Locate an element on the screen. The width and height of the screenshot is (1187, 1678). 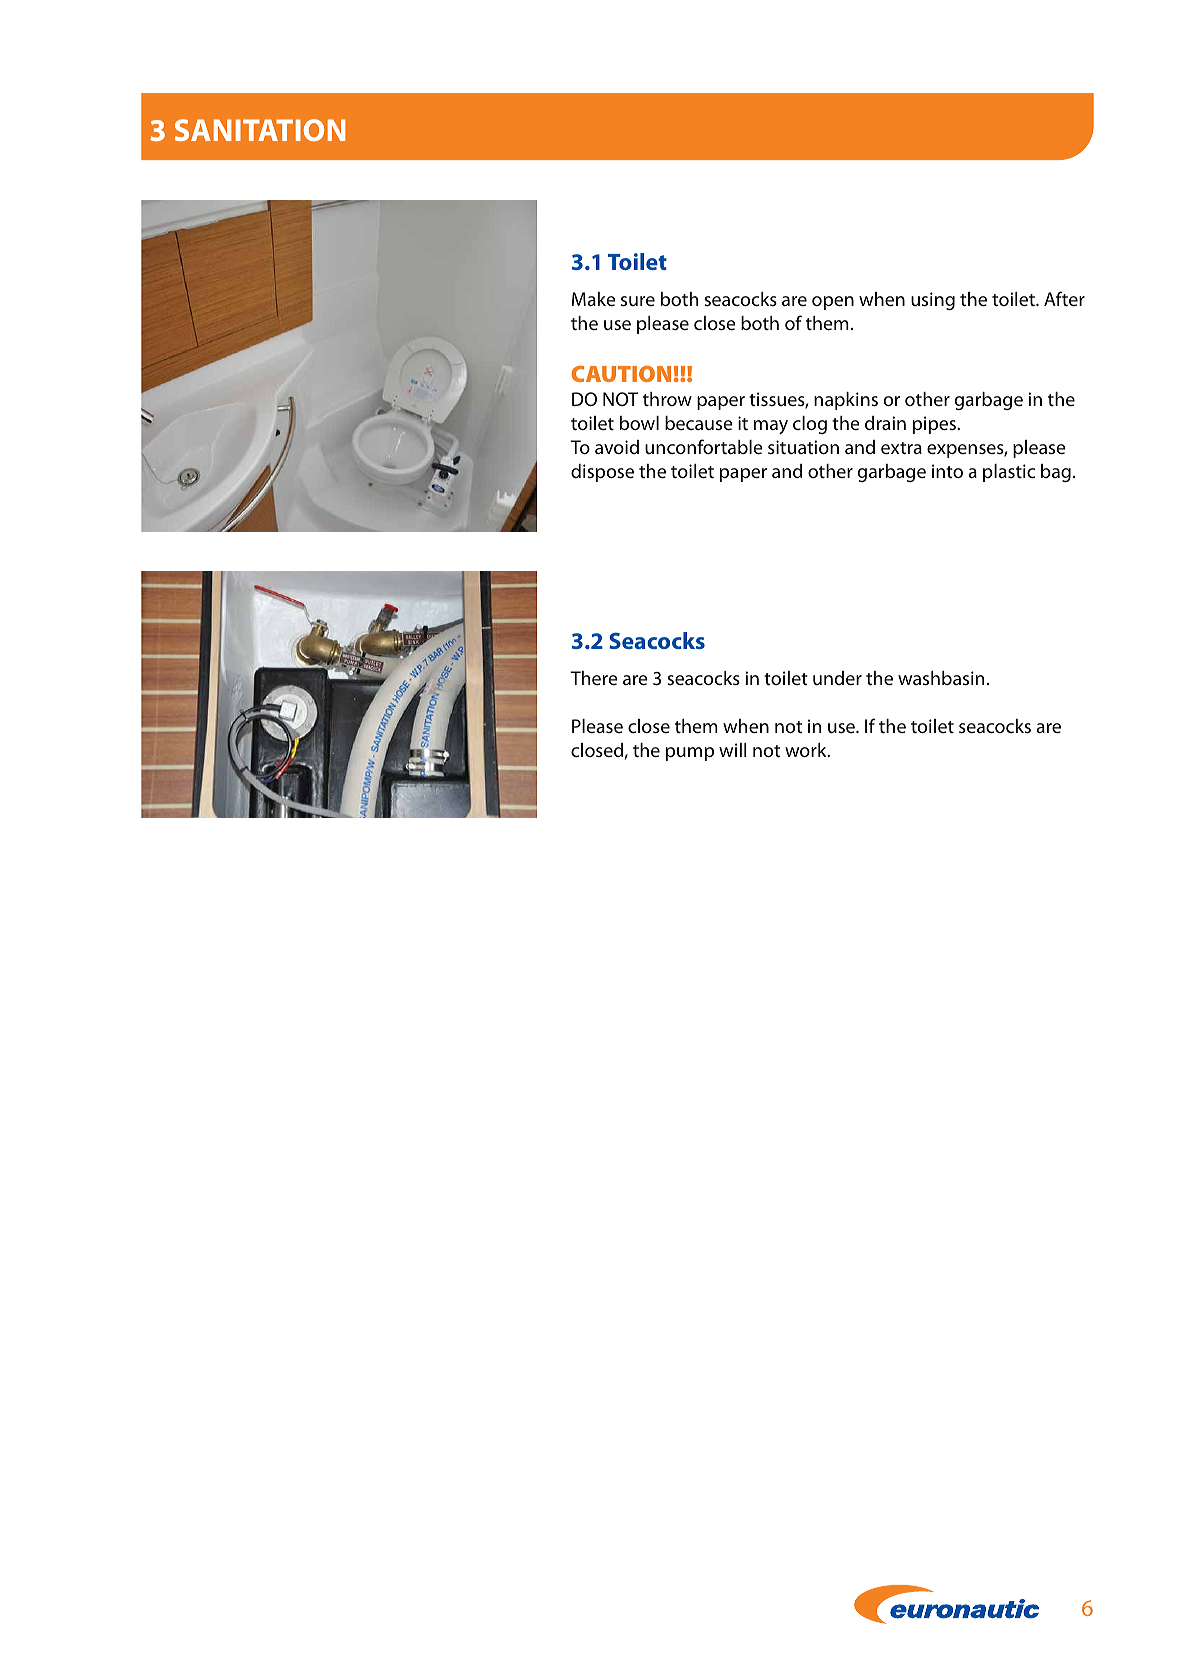
pipes is located at coordinates (935, 425).
